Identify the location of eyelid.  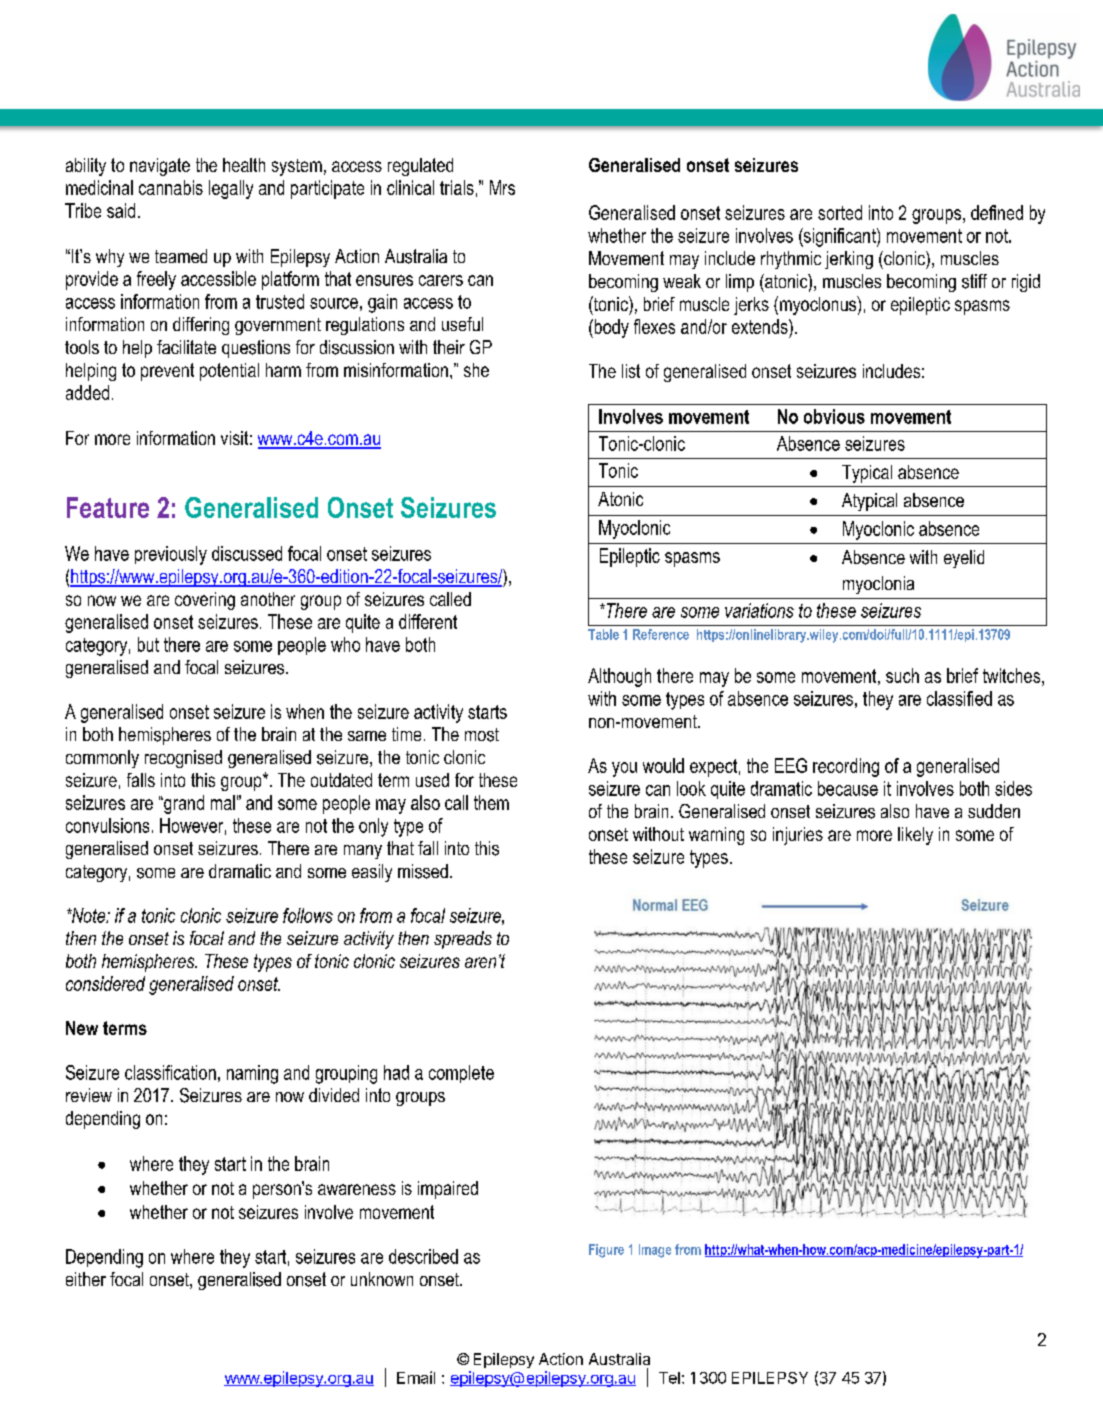
(964, 559).
